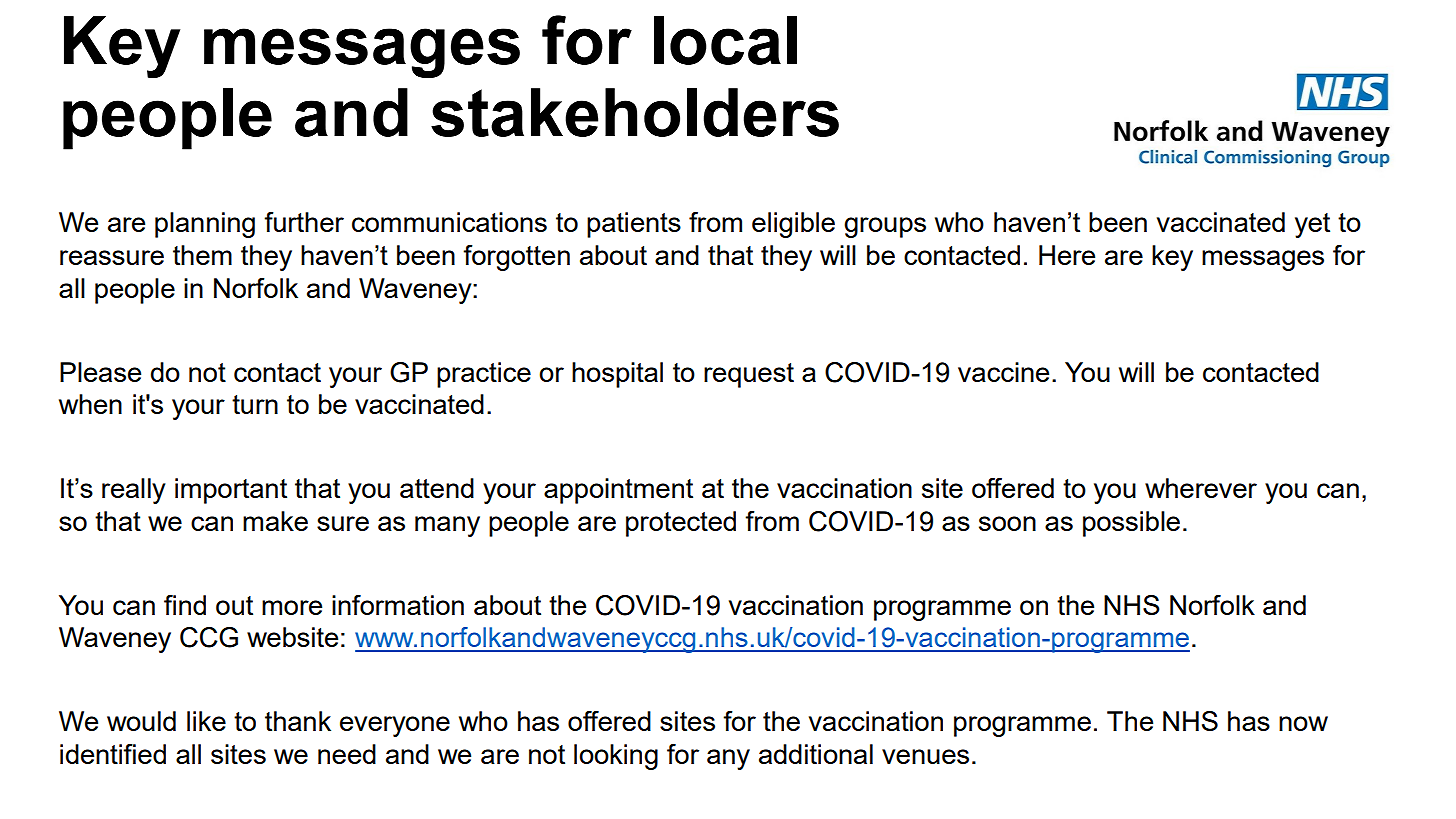 Image resolution: width=1456 pixels, height=819 pixels. I want to click on local, so click(725, 40).
